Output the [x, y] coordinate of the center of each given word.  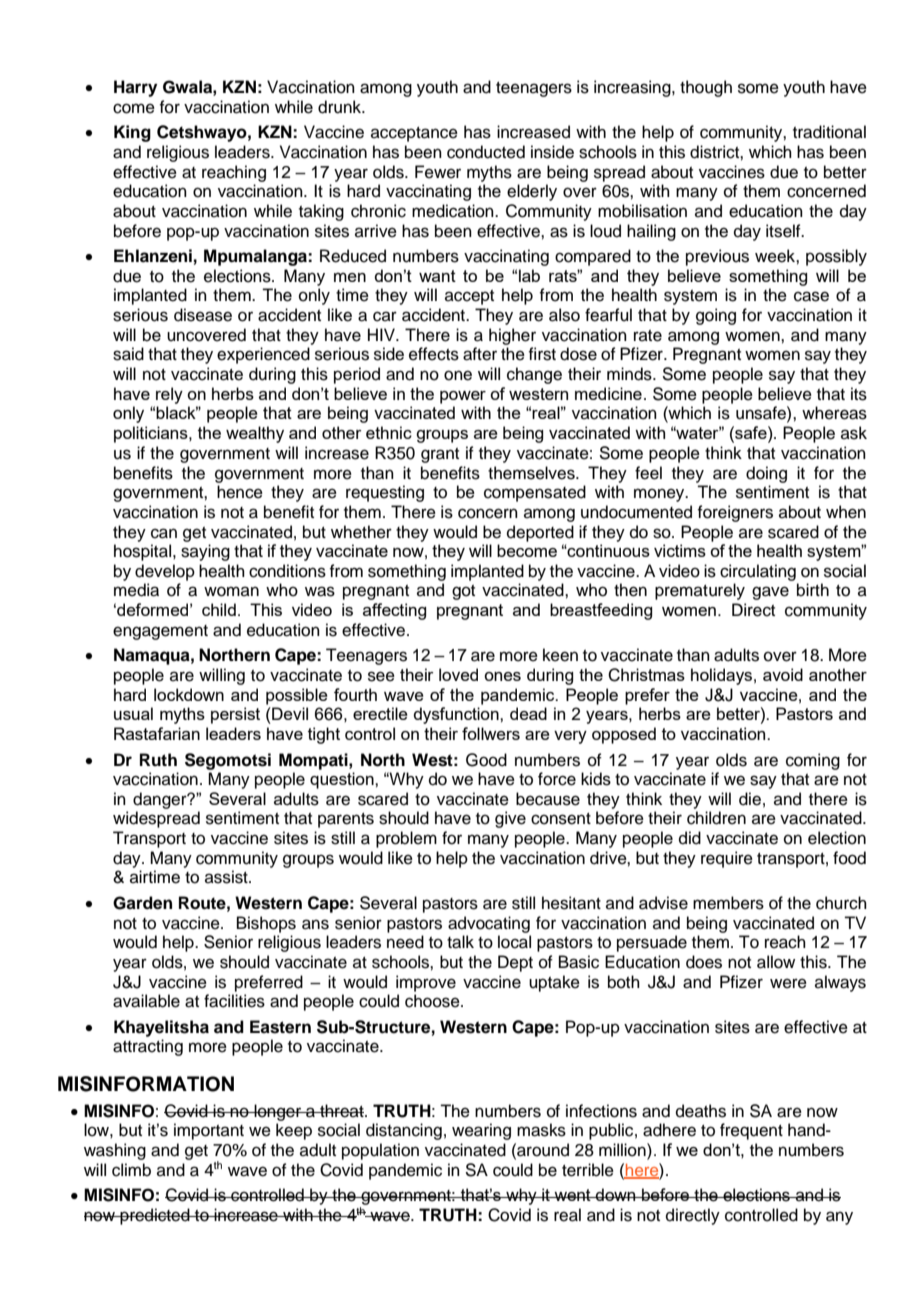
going [716, 316]
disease [203, 315]
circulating [758, 572]
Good [486, 760]
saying [205, 552]
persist [235, 715]
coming [813, 761]
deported [540, 533]
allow [776, 962]
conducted [486, 152]
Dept [515, 963]
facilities [234, 1001]
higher [512, 336]
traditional [829, 132]
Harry [135, 88]
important [209, 1131]
